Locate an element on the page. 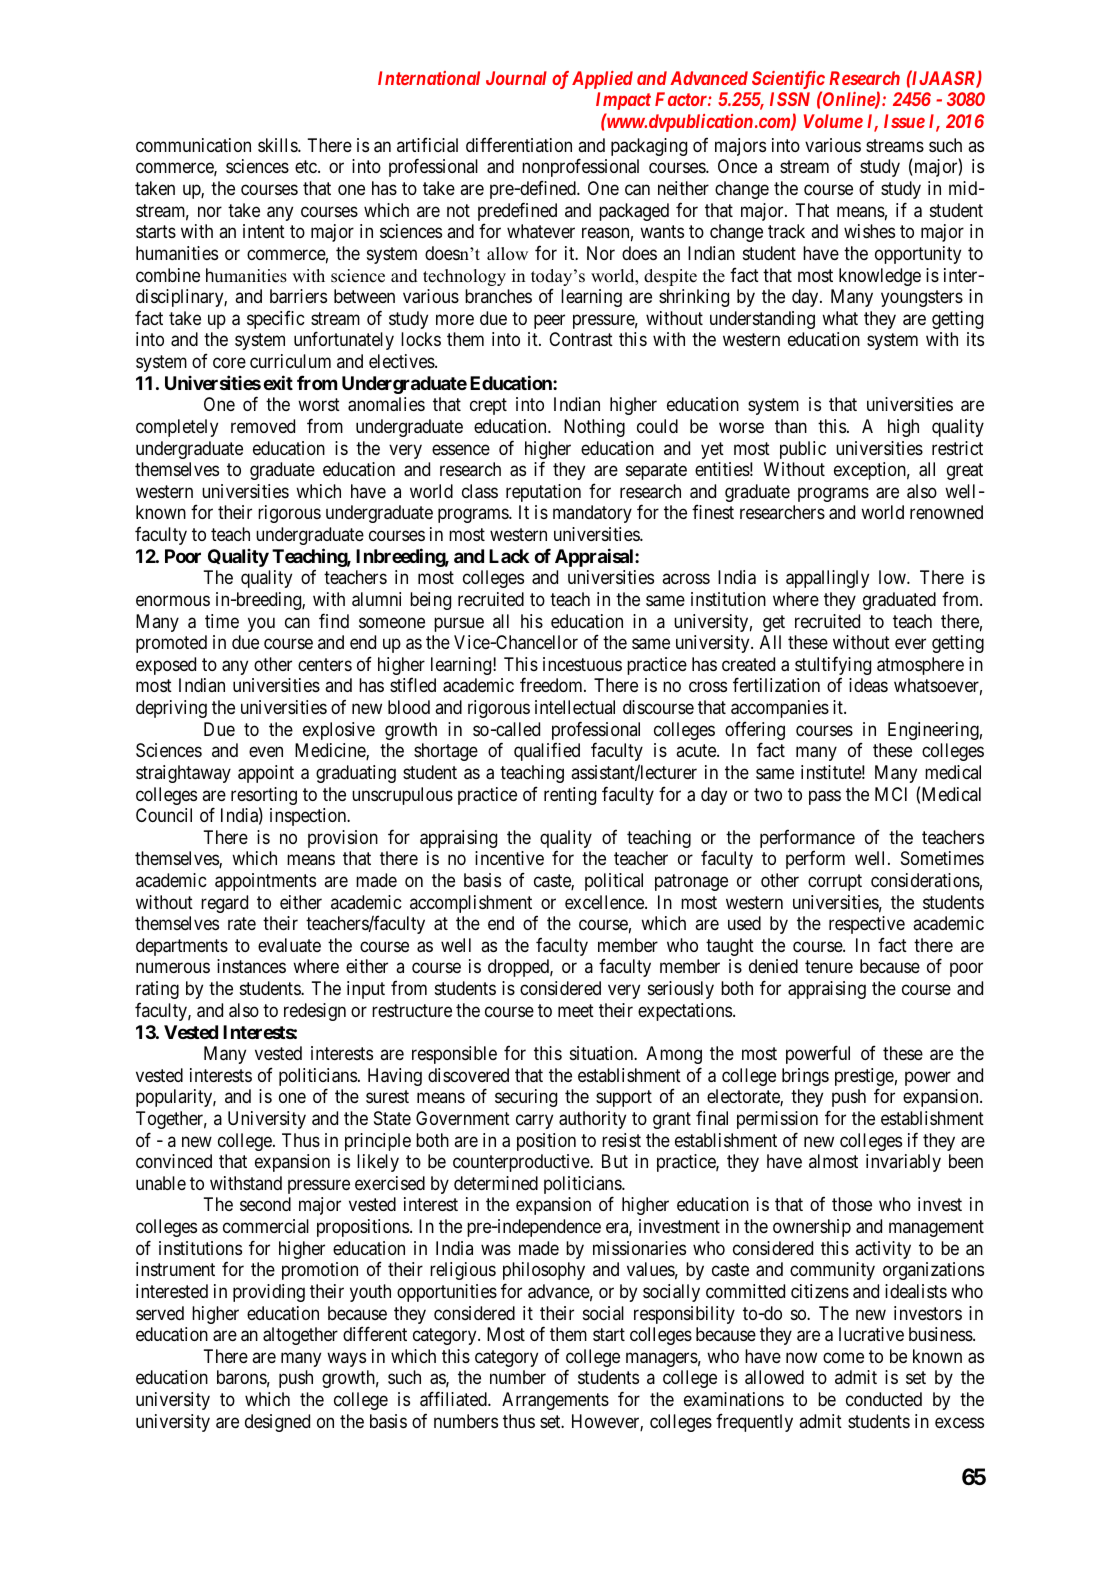 The image size is (1119, 1583). Issue is located at coordinates (904, 121).
